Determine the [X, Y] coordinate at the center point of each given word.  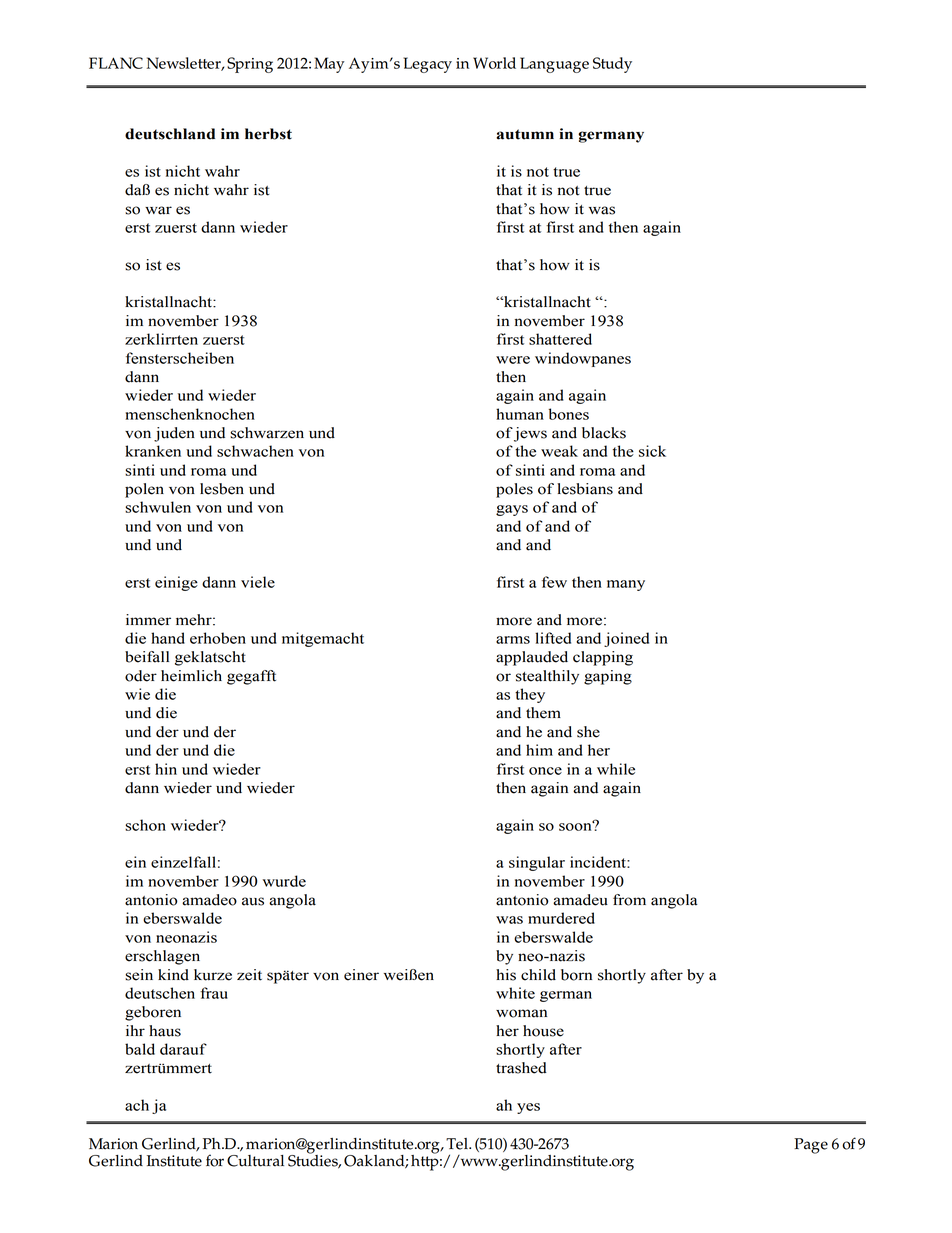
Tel [458, 1144]
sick [652, 451]
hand [168, 638]
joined [626, 639]
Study [612, 65]
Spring [250, 65]
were [513, 360]
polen [144, 490]
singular [537, 863]
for [215, 1160]
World [494, 63]
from [629, 900]
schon [145, 825]
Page [811, 1146]
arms [513, 640]
